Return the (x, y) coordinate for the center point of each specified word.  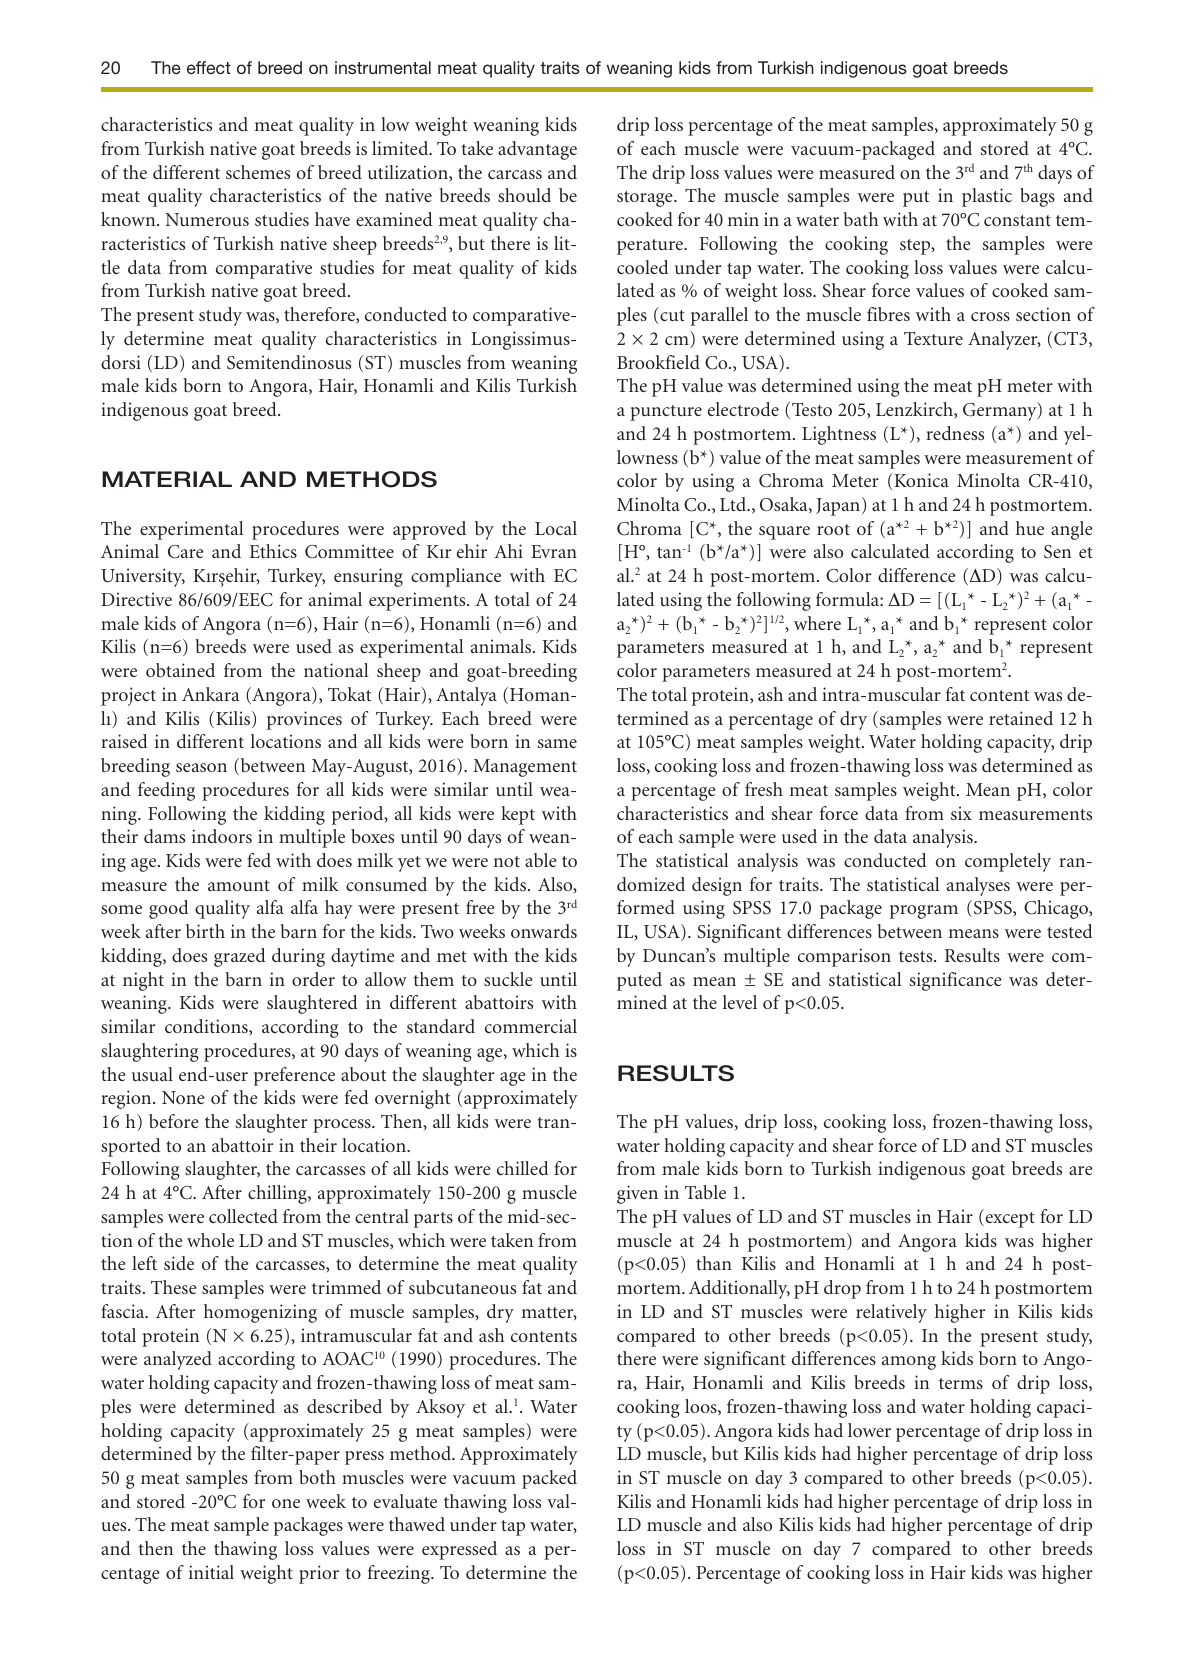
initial (211, 1572)
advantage (537, 150)
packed (549, 1479)
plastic (987, 197)
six (961, 813)
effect (209, 67)
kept (518, 815)
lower (869, 1430)
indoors (222, 836)
